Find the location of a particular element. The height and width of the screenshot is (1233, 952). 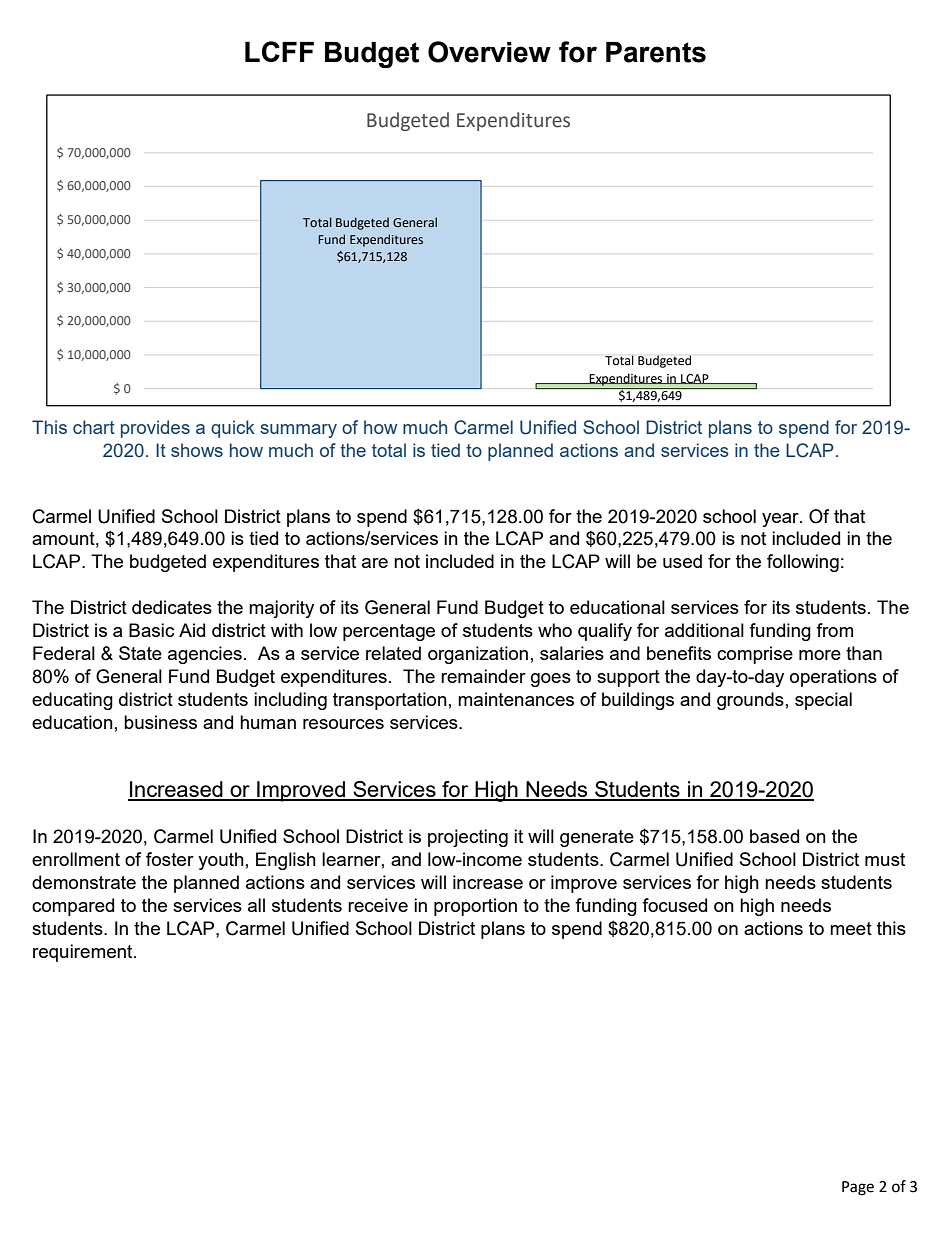

Overview is located at coordinates (489, 52).
